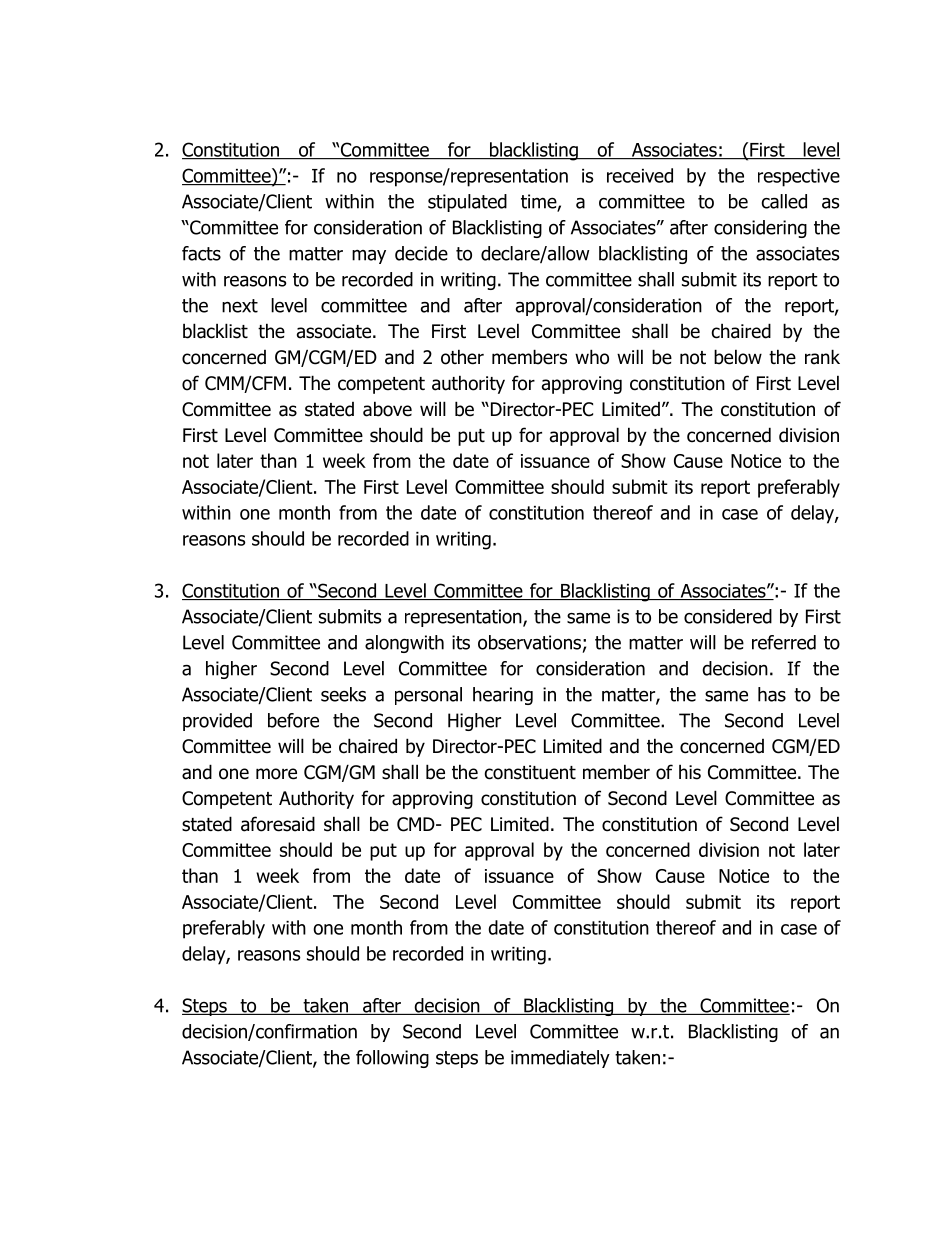 The image size is (952, 1233). I want to click on his, so click(690, 772).
